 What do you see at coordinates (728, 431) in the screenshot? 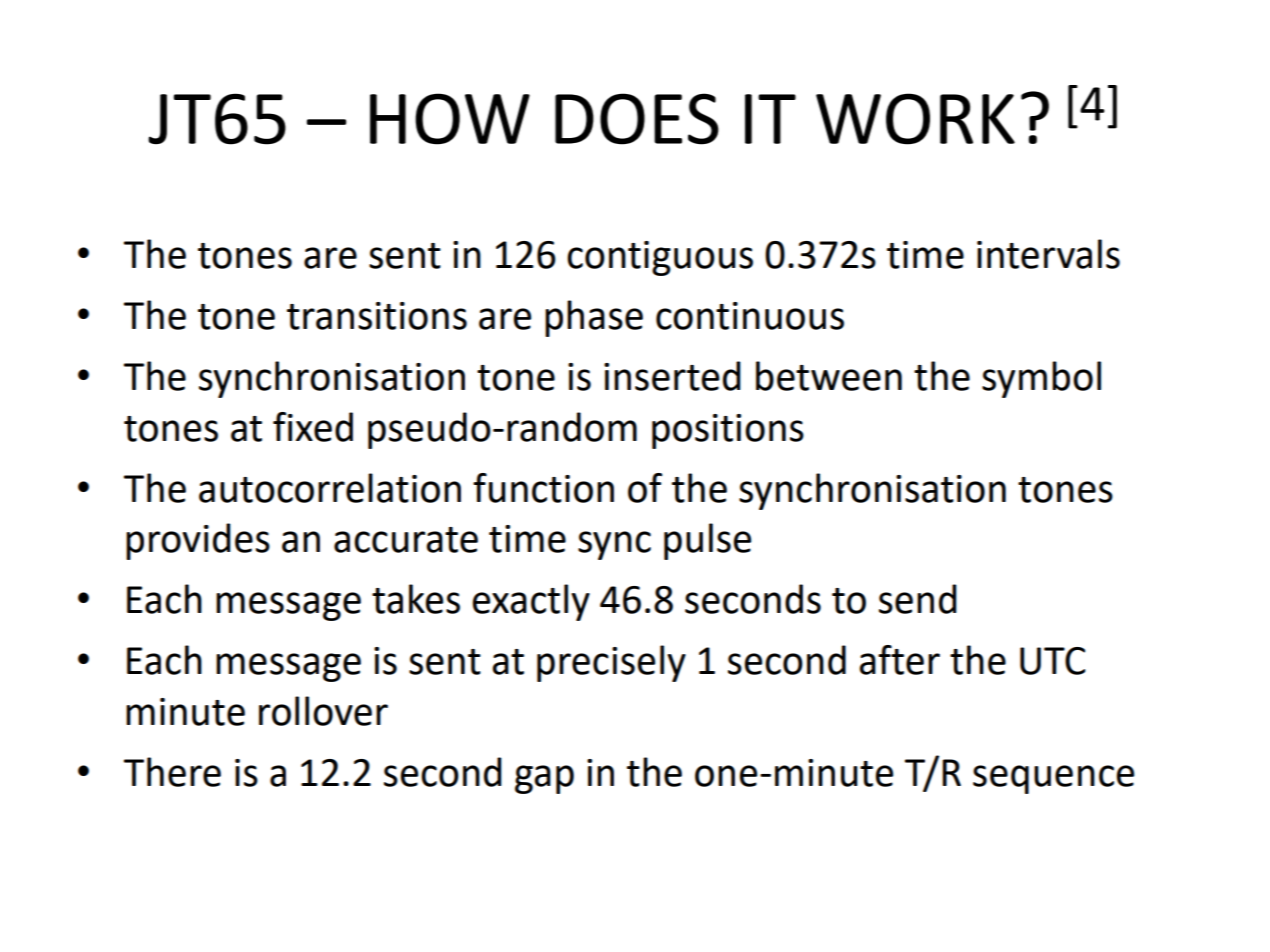
I see `positions` at bounding box center [728, 431].
